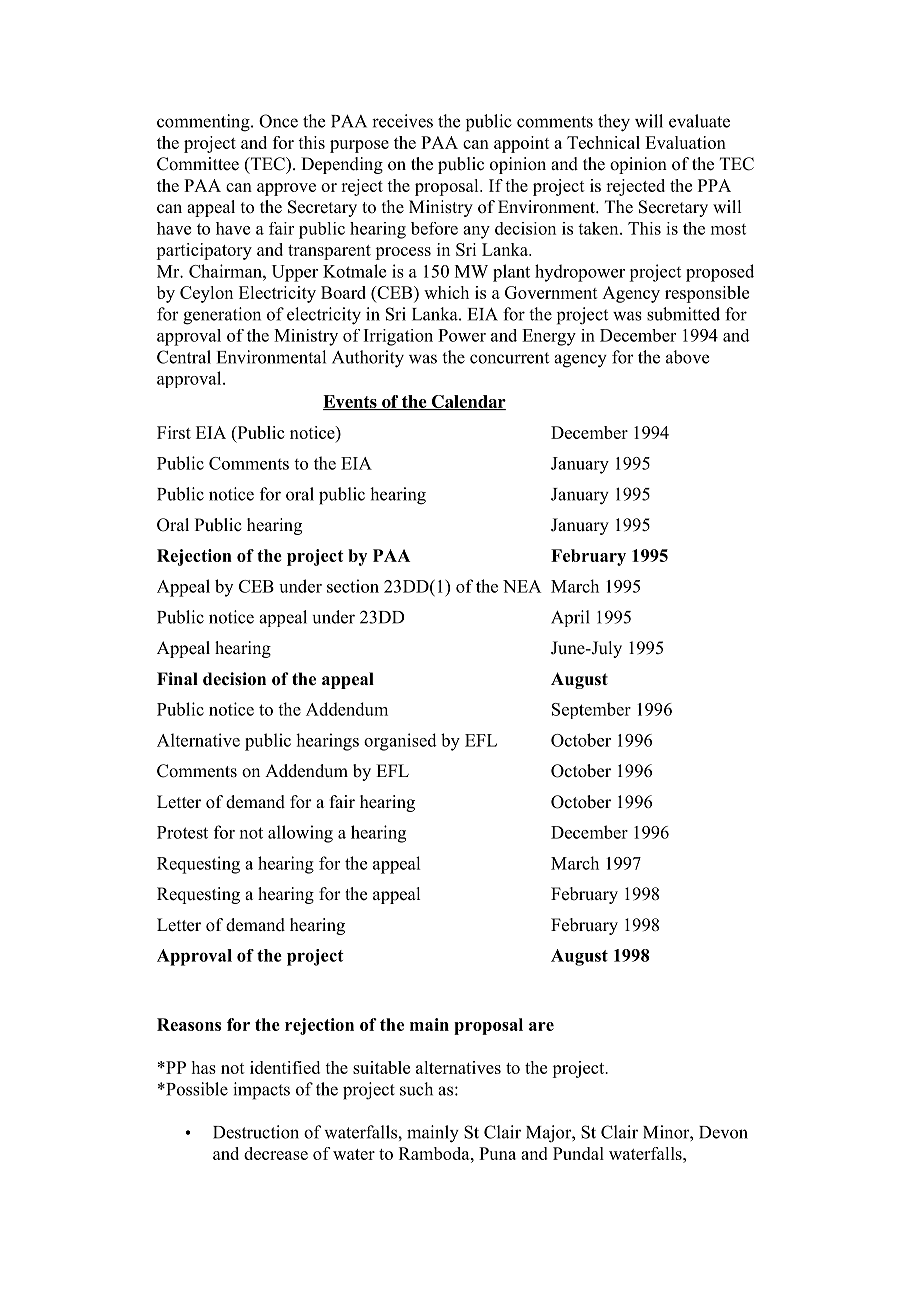 The image size is (924, 1308). Describe the element at coordinates (723, 1132) in the screenshot. I see `Devon` at that location.
